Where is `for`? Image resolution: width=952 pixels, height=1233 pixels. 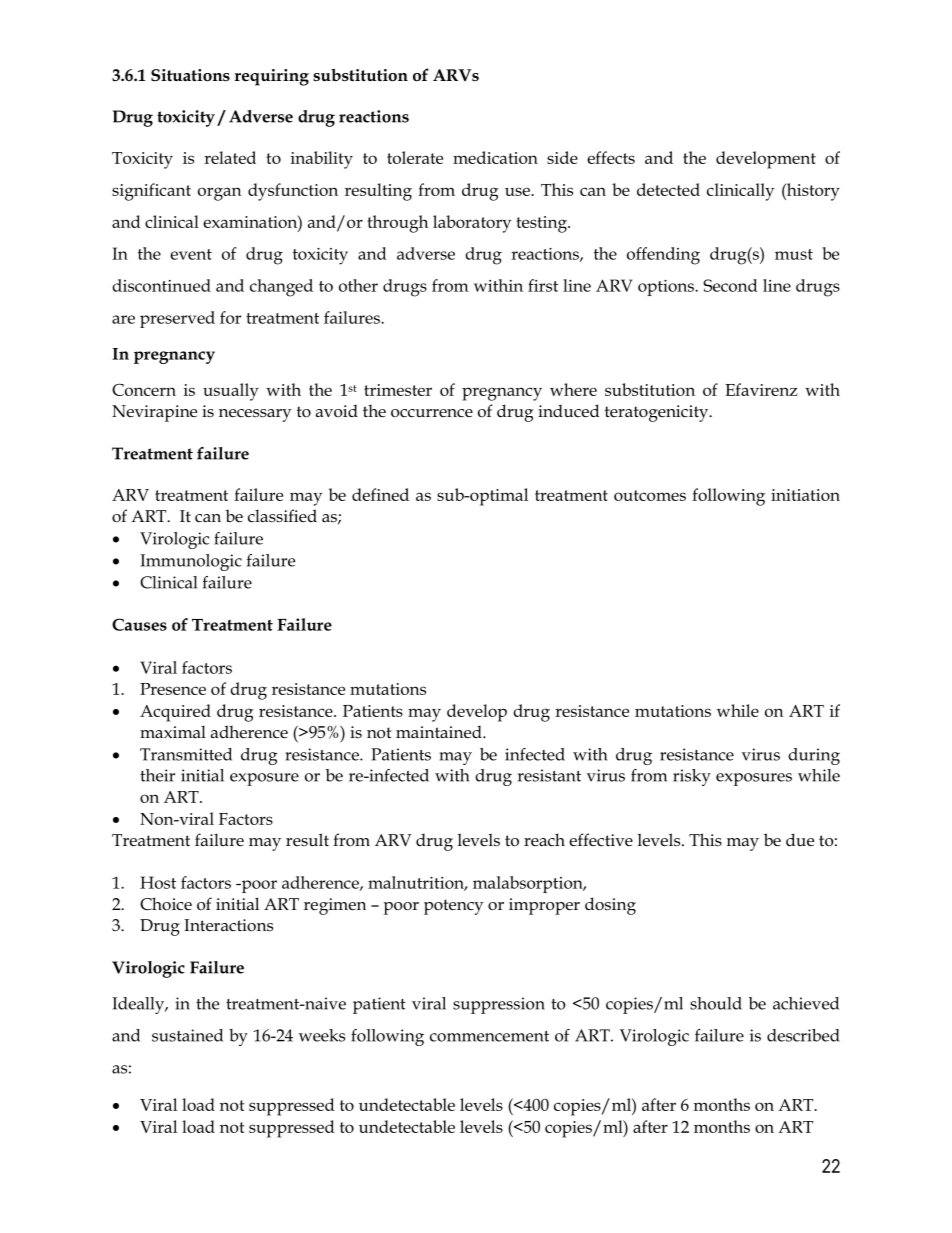 for is located at coordinates (230, 317).
